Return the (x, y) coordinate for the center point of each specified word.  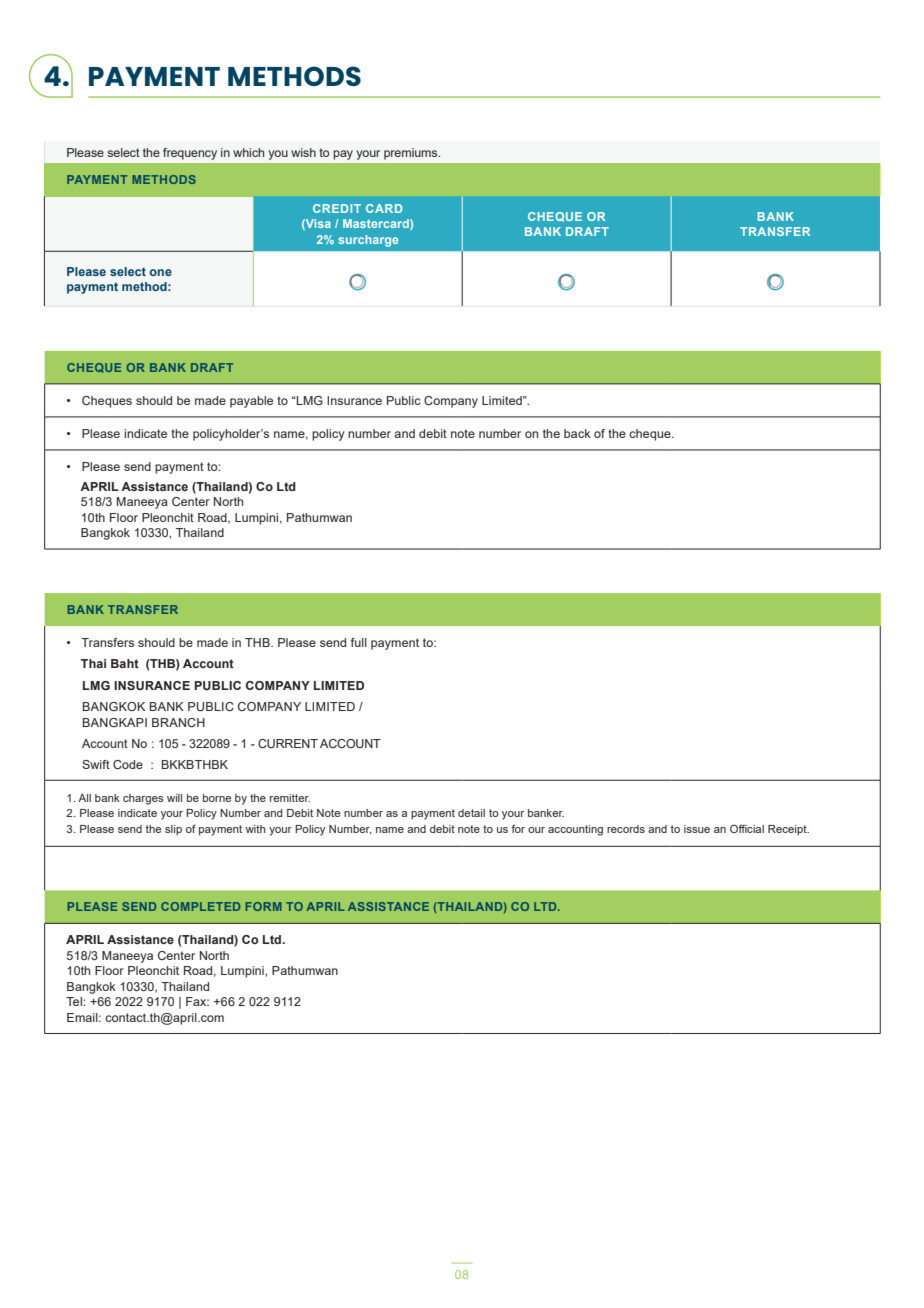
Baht (125, 663)
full (359, 642)
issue (697, 829)
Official (747, 828)
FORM (264, 906)
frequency (190, 154)
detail (471, 813)
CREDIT (337, 208)
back (577, 433)
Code (128, 764)
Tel (75, 1001)
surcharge (368, 241)
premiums (412, 154)
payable (251, 402)
